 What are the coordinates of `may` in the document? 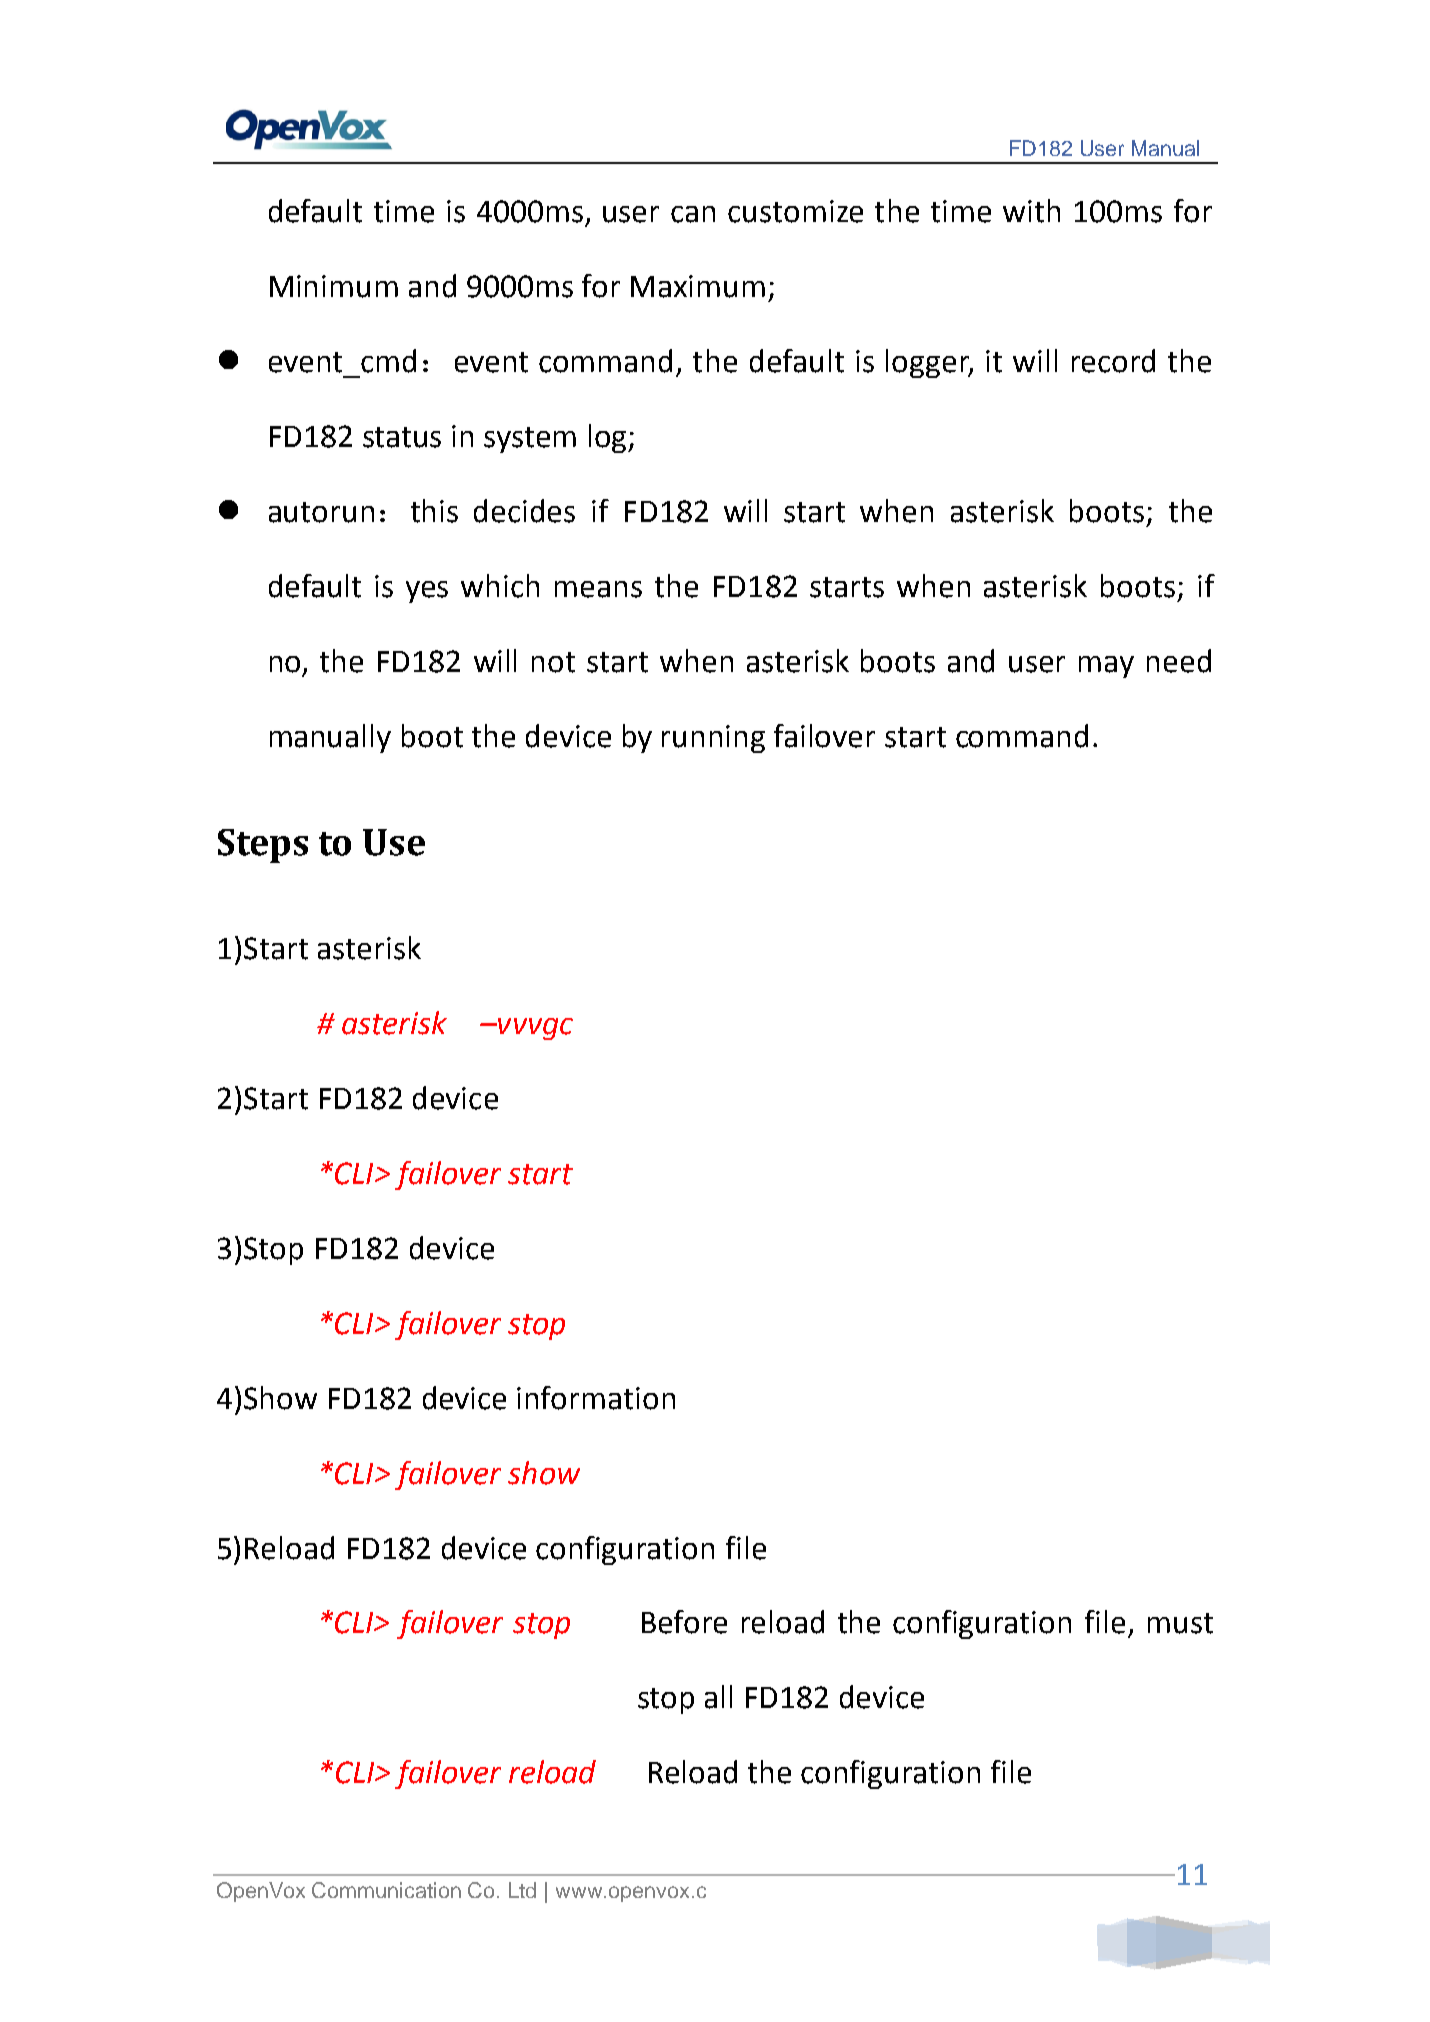 It's located at (1106, 667).
